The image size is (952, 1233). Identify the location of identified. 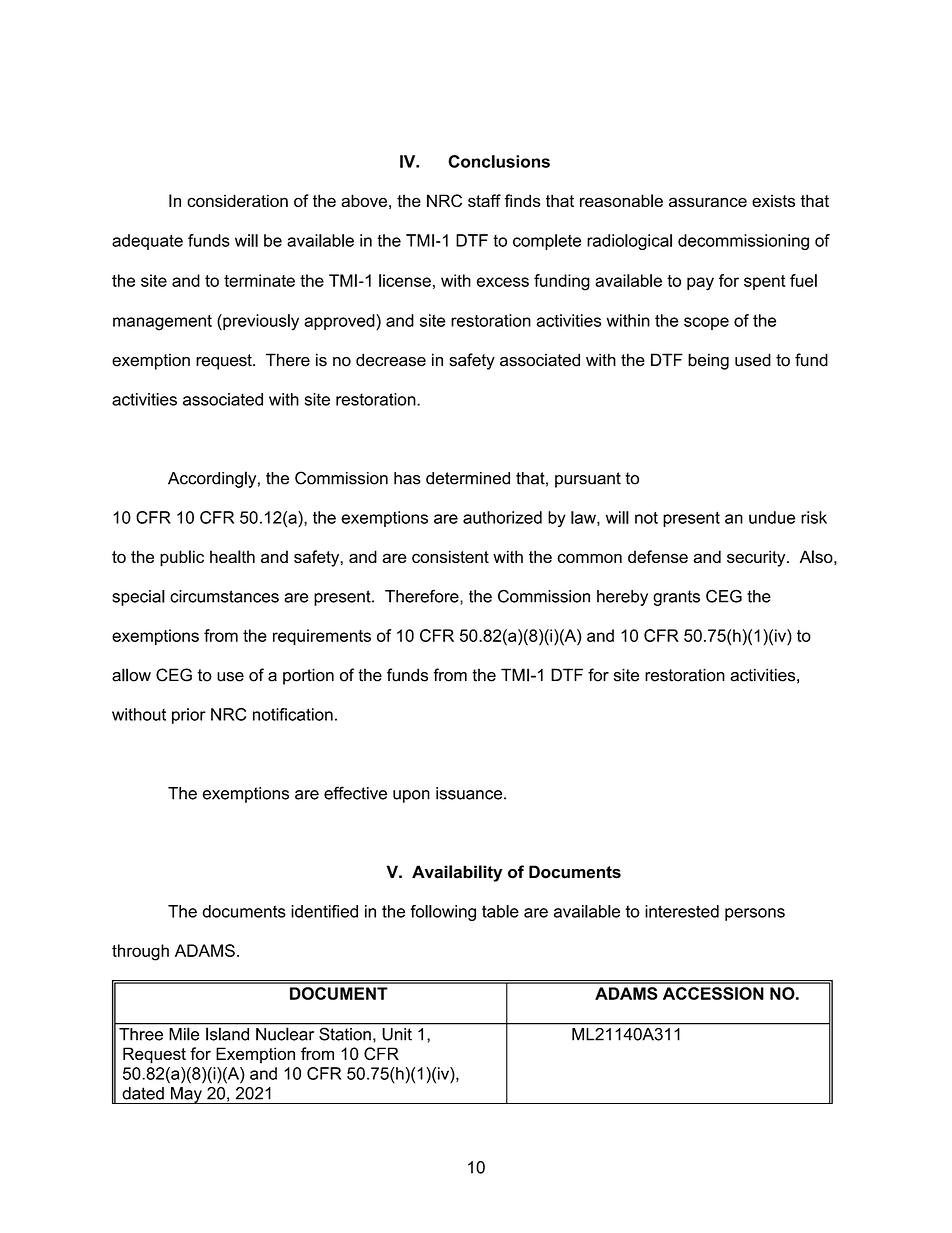
(324, 911).
